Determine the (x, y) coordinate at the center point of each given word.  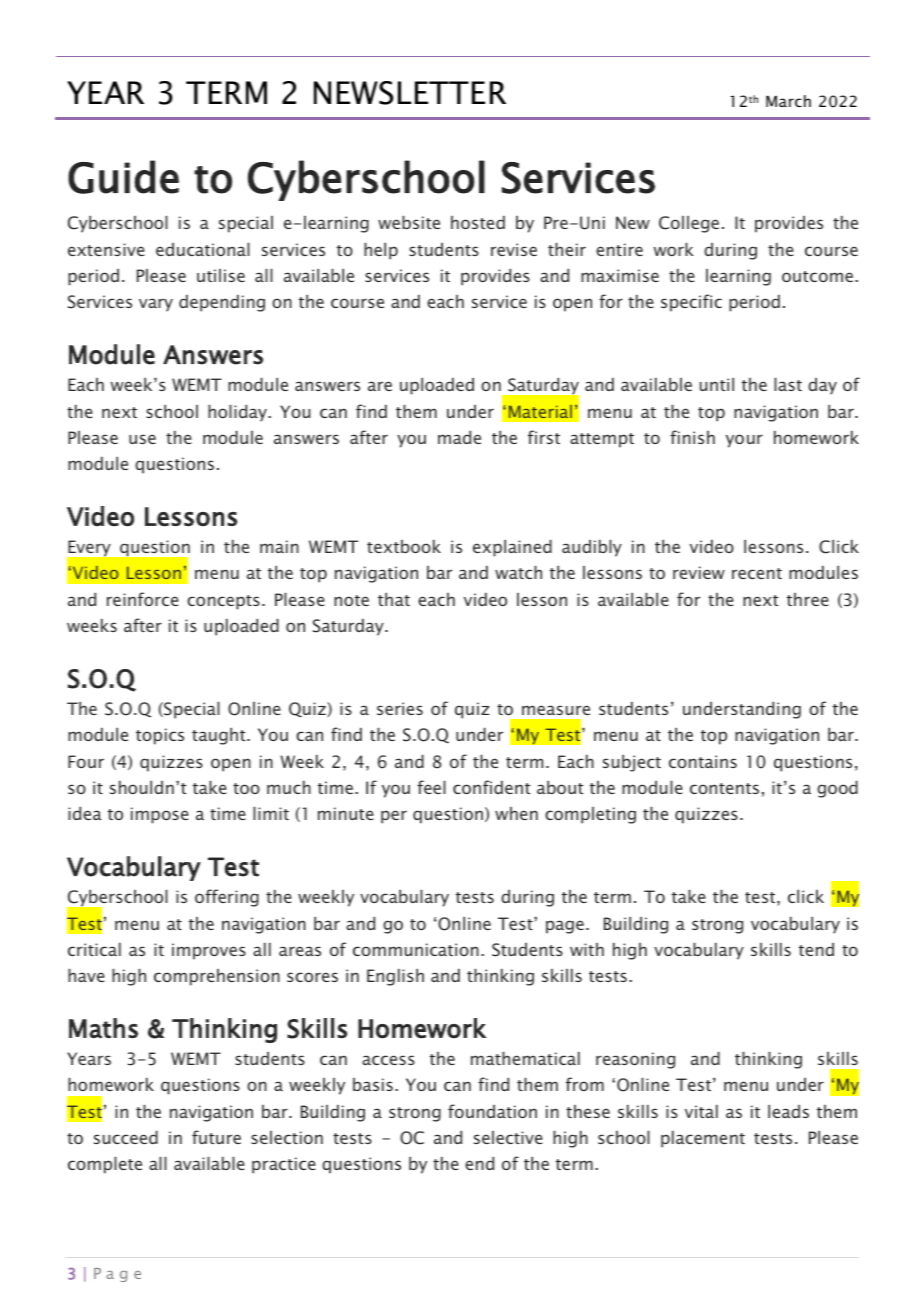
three (808, 599)
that (394, 599)
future (216, 1137)
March (788, 101)
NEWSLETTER (410, 93)
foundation (492, 1111)
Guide (123, 177)
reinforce (143, 599)
